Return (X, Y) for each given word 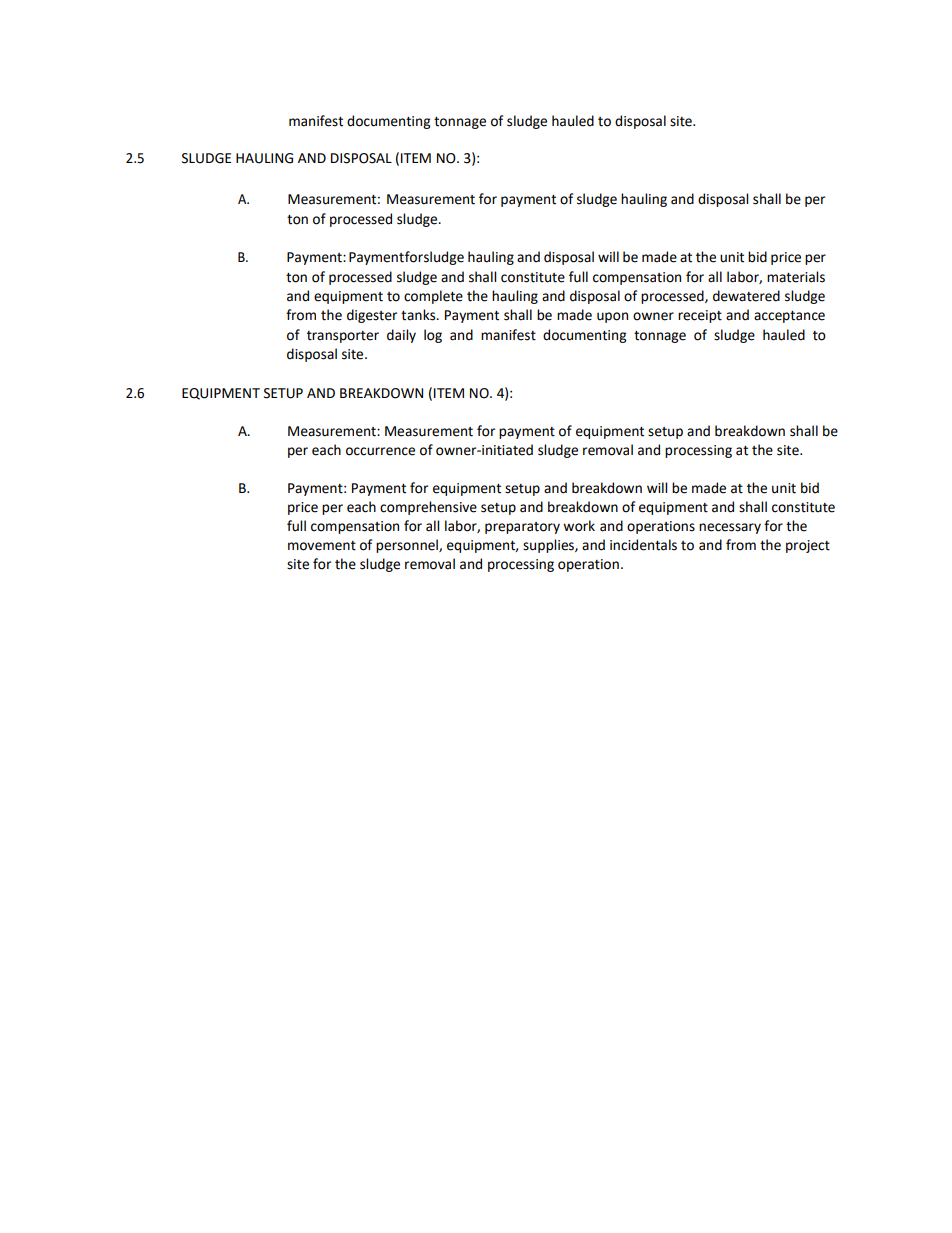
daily (401, 336)
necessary (730, 528)
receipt (700, 316)
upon (612, 317)
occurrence (380, 451)
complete (433, 297)
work (579, 526)
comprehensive (428, 508)
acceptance (789, 317)
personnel (408, 546)
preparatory (522, 528)
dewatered (746, 296)
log (433, 336)
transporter (343, 337)
